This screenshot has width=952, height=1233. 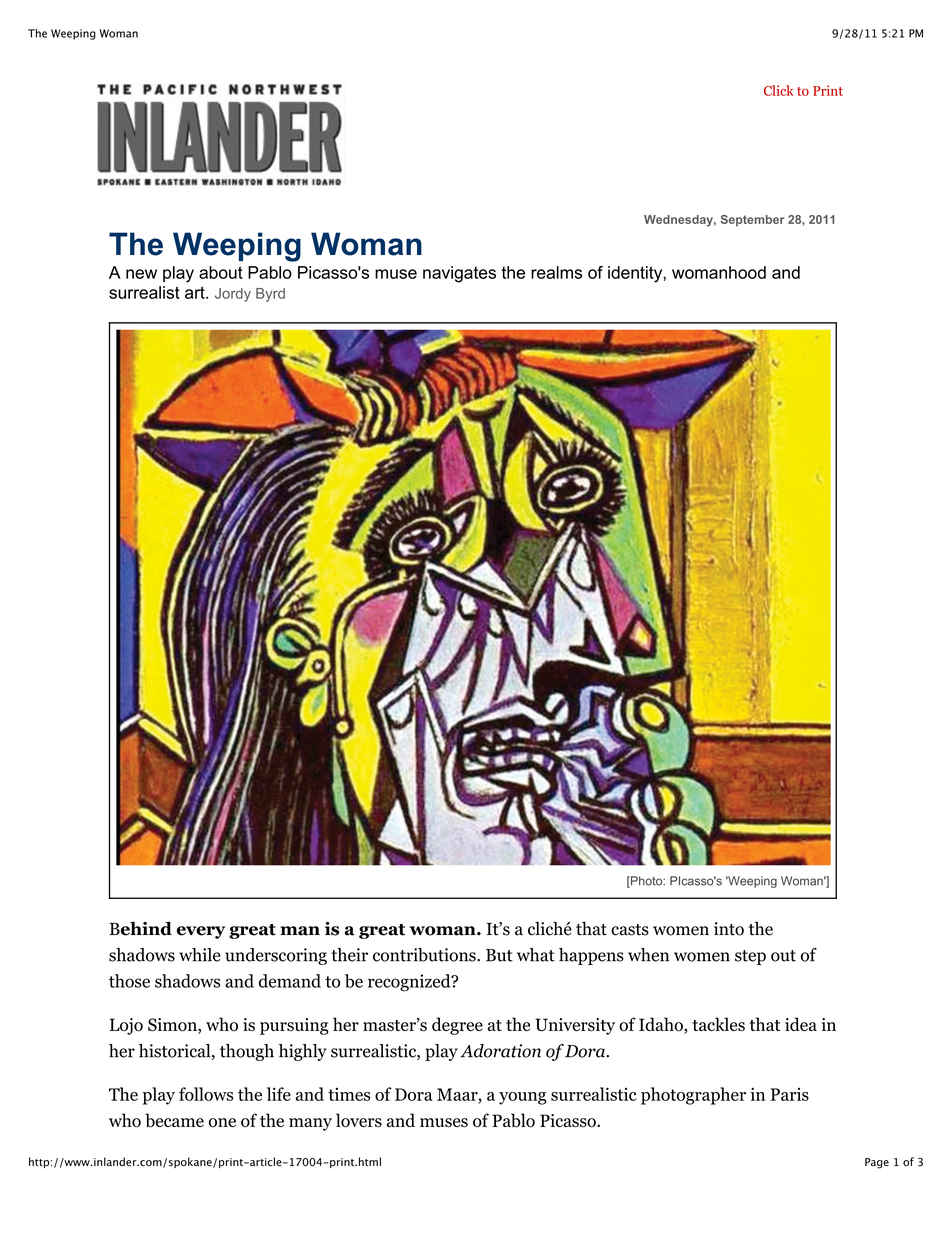 I want to click on realms, so click(x=556, y=272).
